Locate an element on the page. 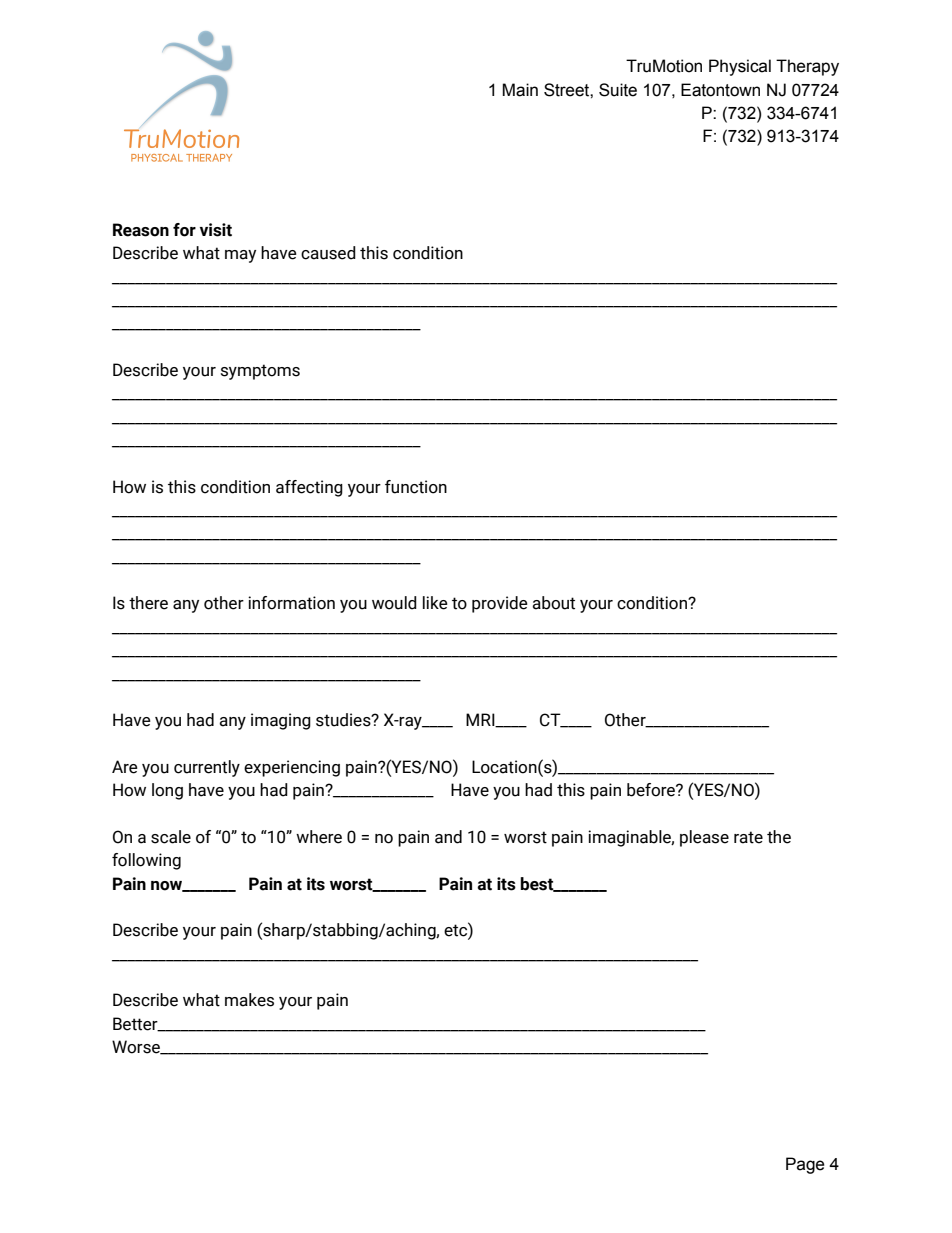 Image resolution: width=952 pixels, height=1233 pixels. Main is located at coordinates (520, 90).
